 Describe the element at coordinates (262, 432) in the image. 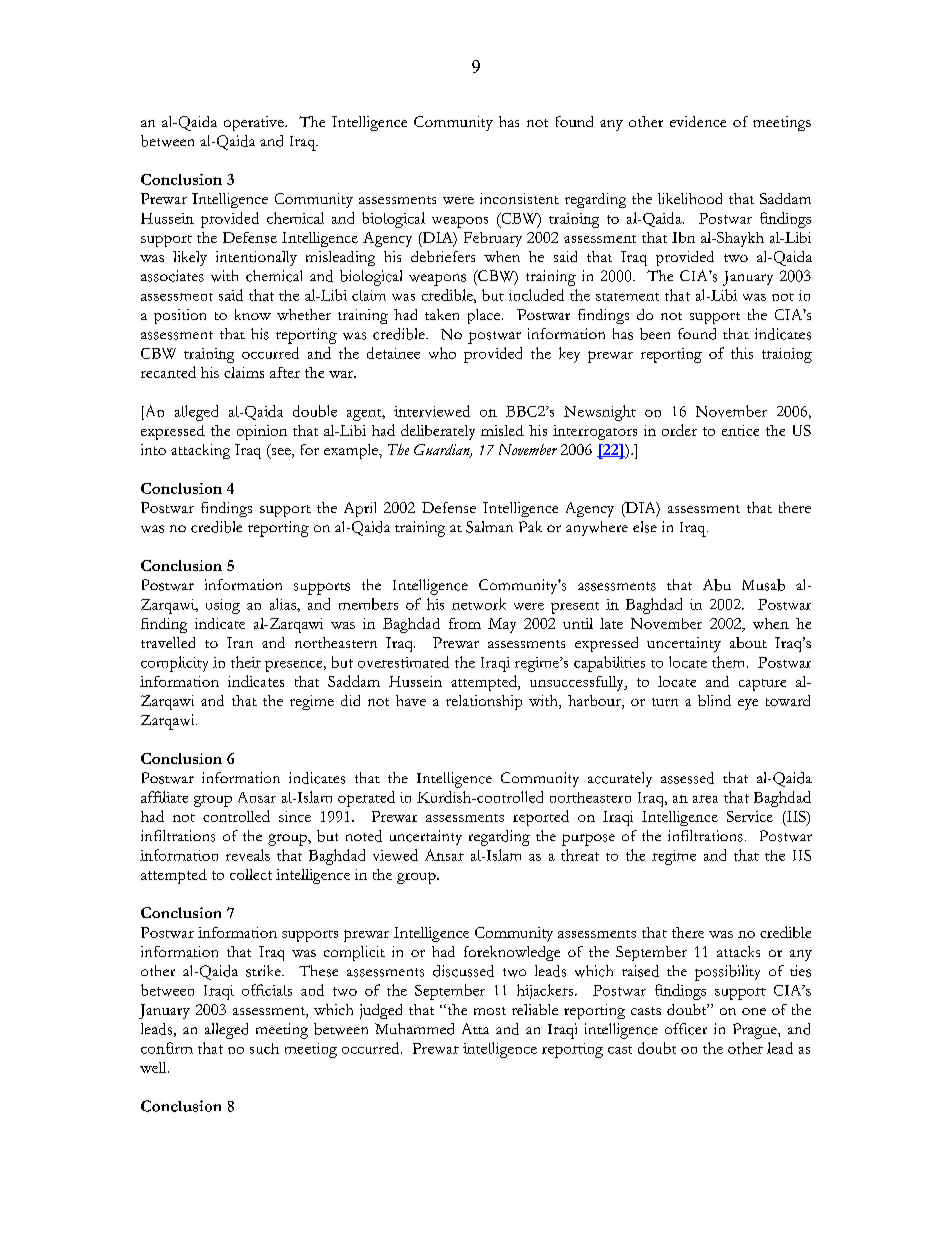

I see `opinion` at that location.
